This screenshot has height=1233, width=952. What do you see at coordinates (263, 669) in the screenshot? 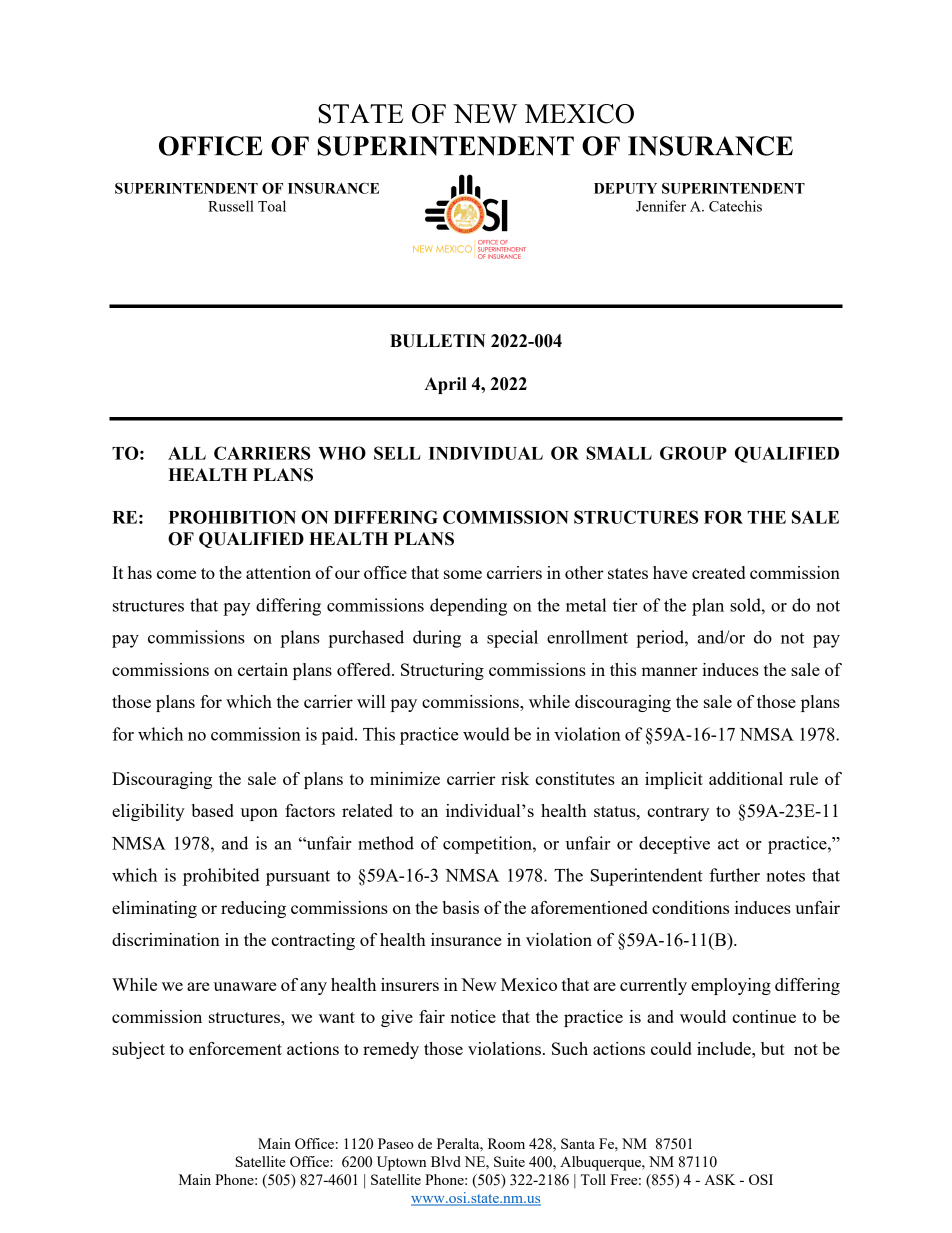
I see `certain` at bounding box center [263, 669].
